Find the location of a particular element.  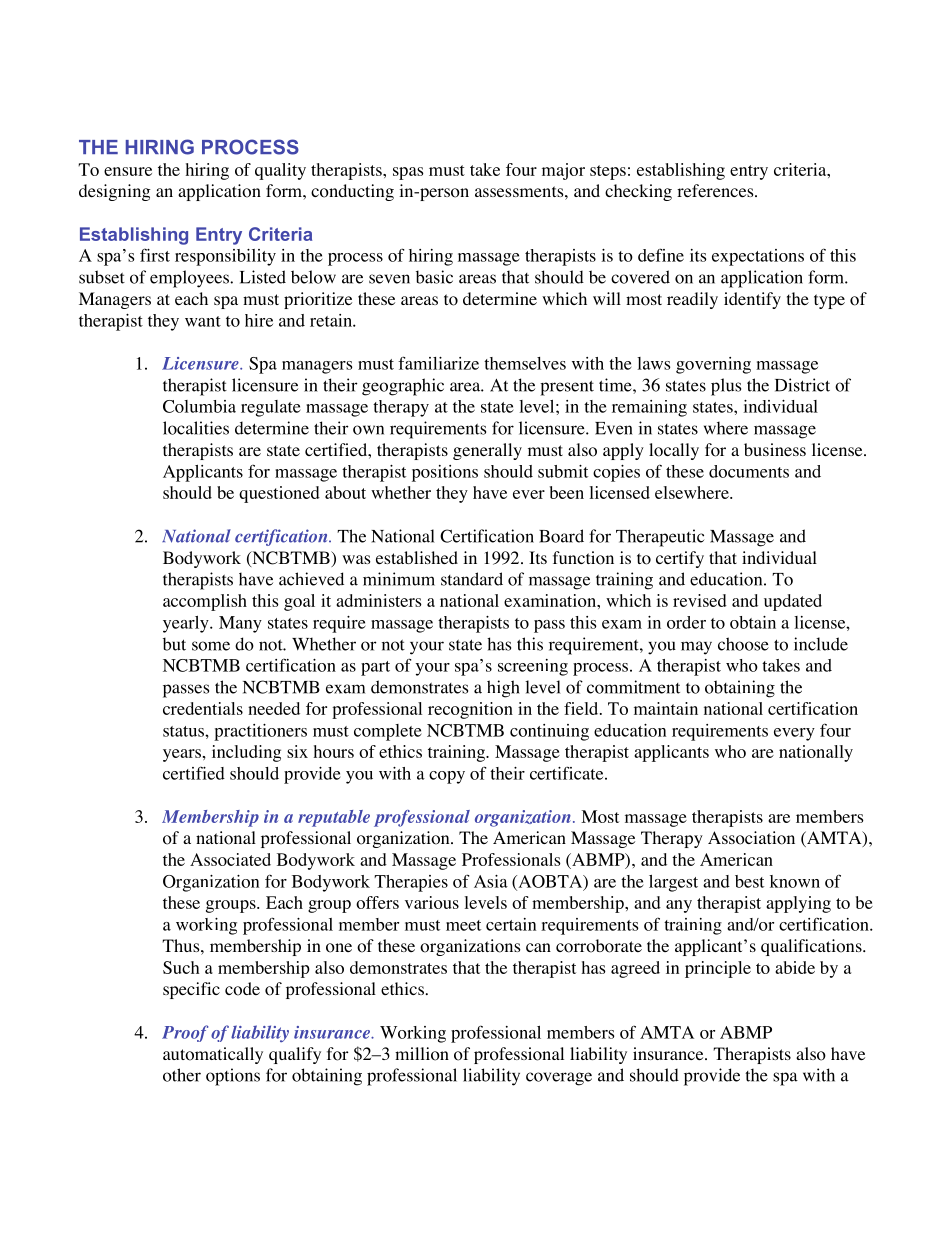

years is located at coordinates (183, 755).
